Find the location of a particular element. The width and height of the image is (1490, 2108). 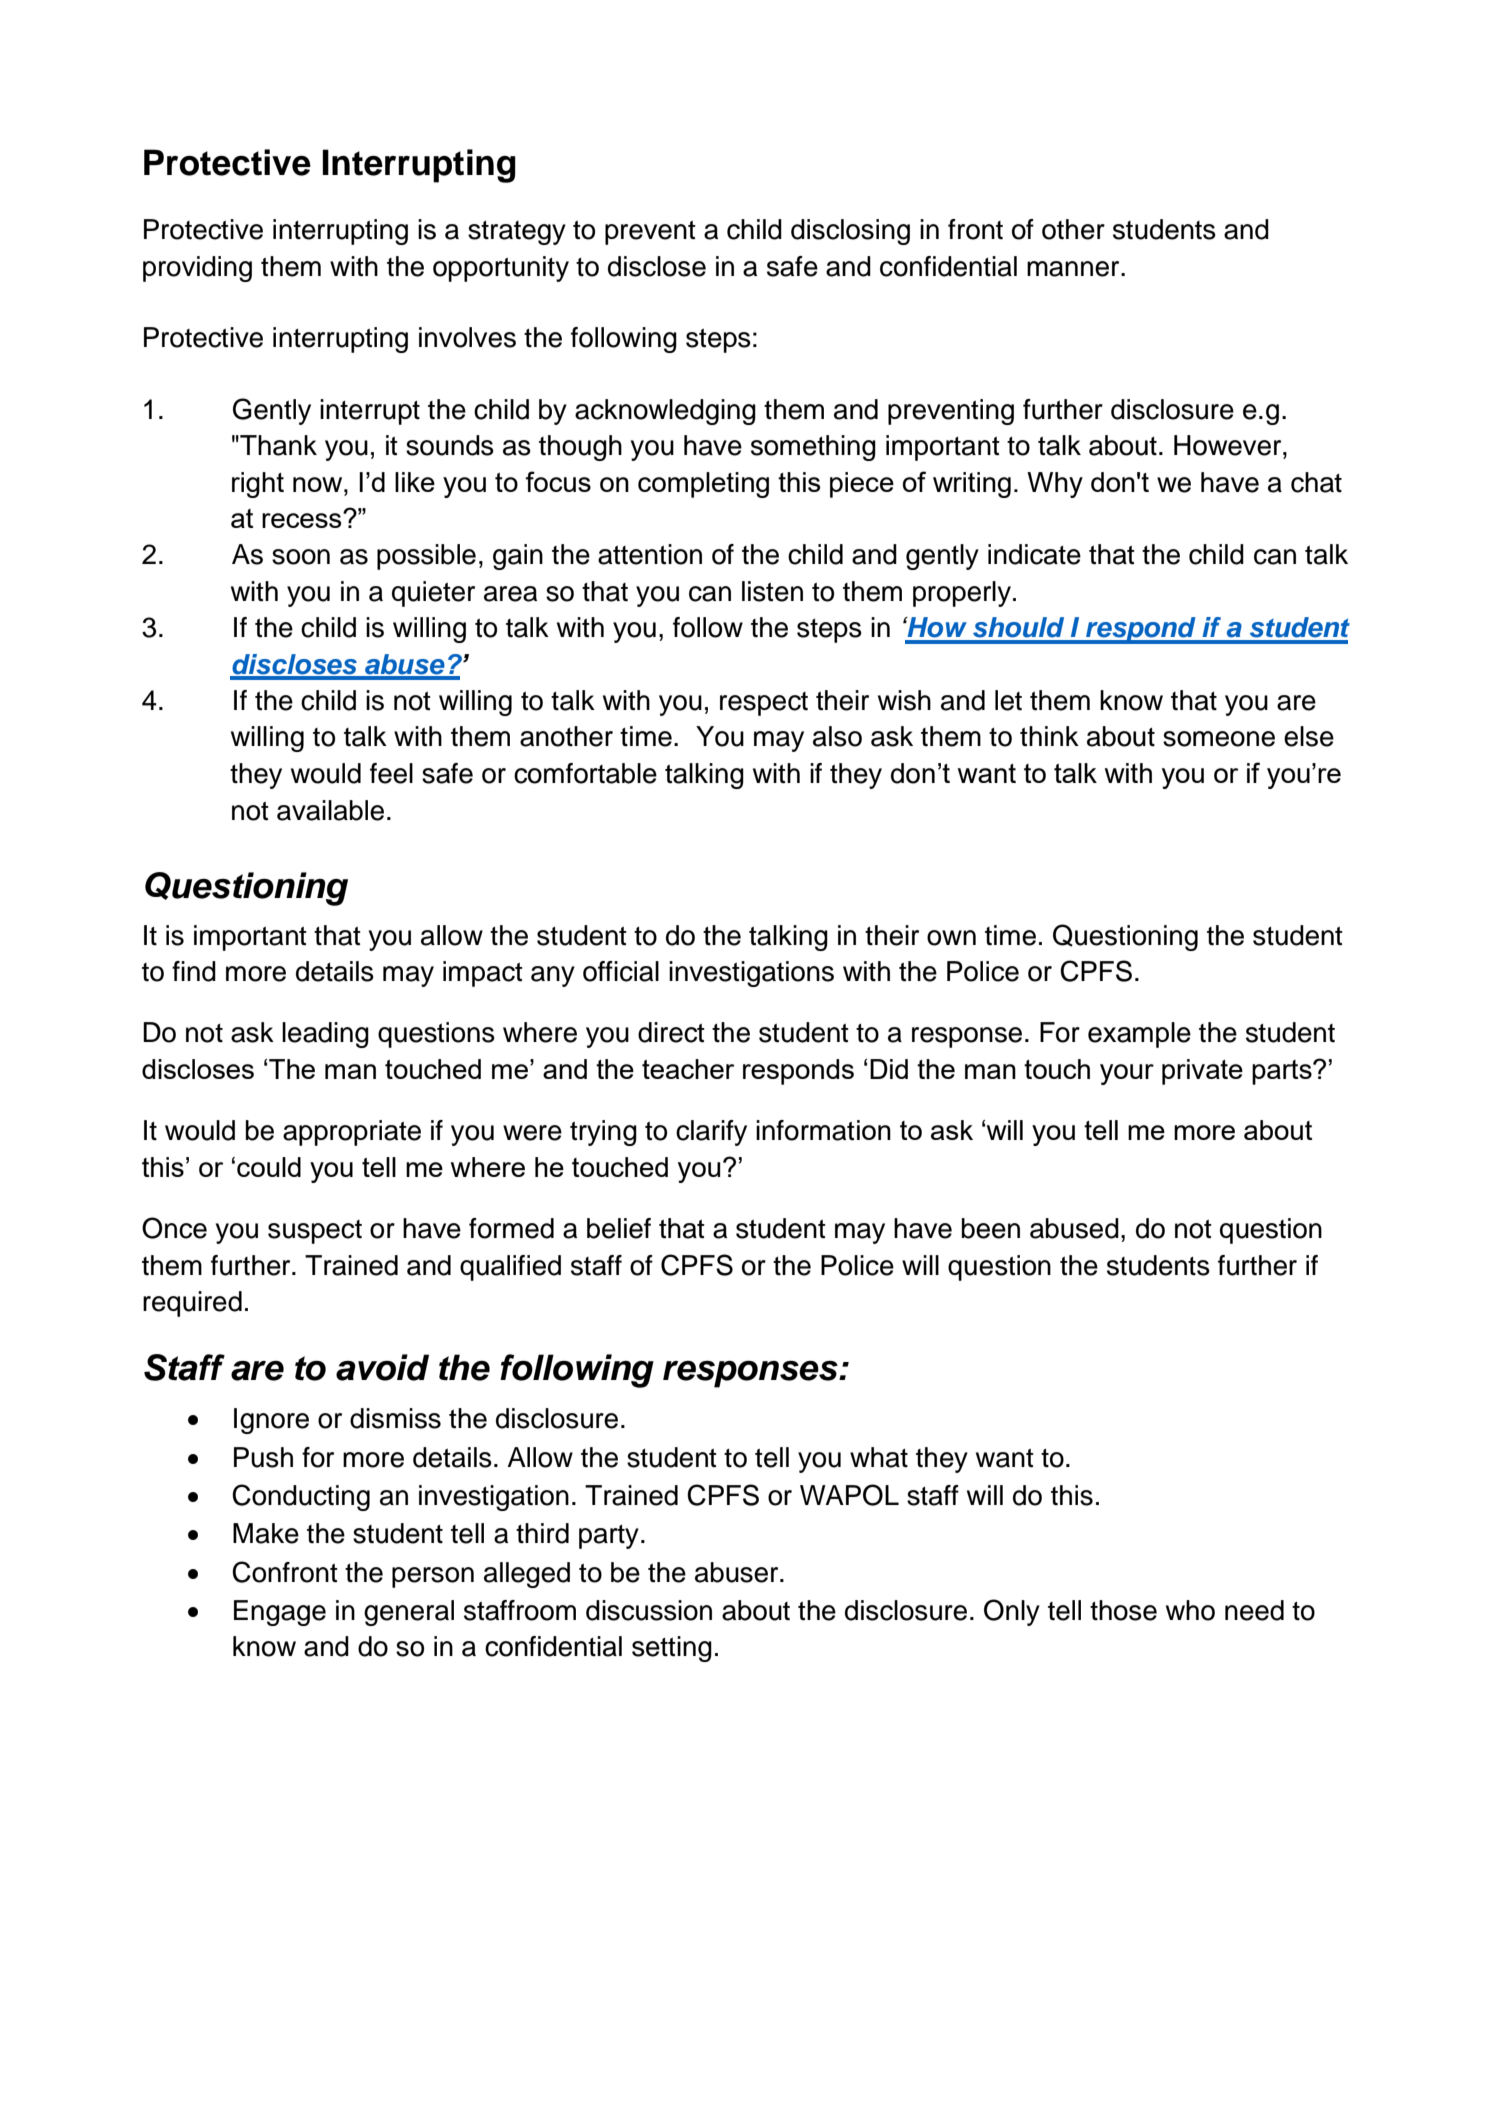

indicate is located at coordinates (1034, 554).
